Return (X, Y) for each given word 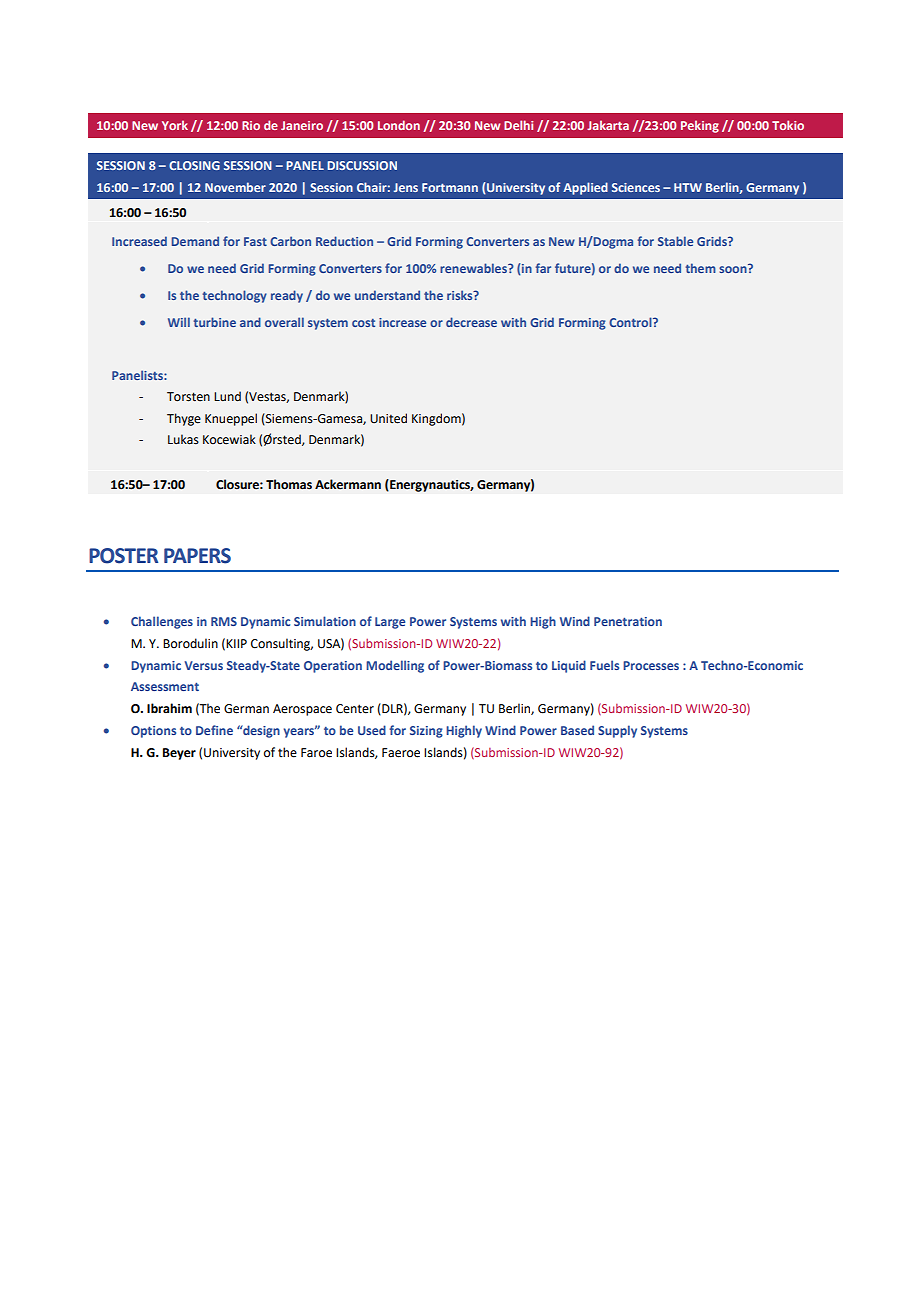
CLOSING (194, 165)
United (388, 418)
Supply (617, 731)
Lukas (183, 439)
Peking (700, 126)
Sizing (426, 732)
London (399, 125)
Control (631, 322)
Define (214, 730)
